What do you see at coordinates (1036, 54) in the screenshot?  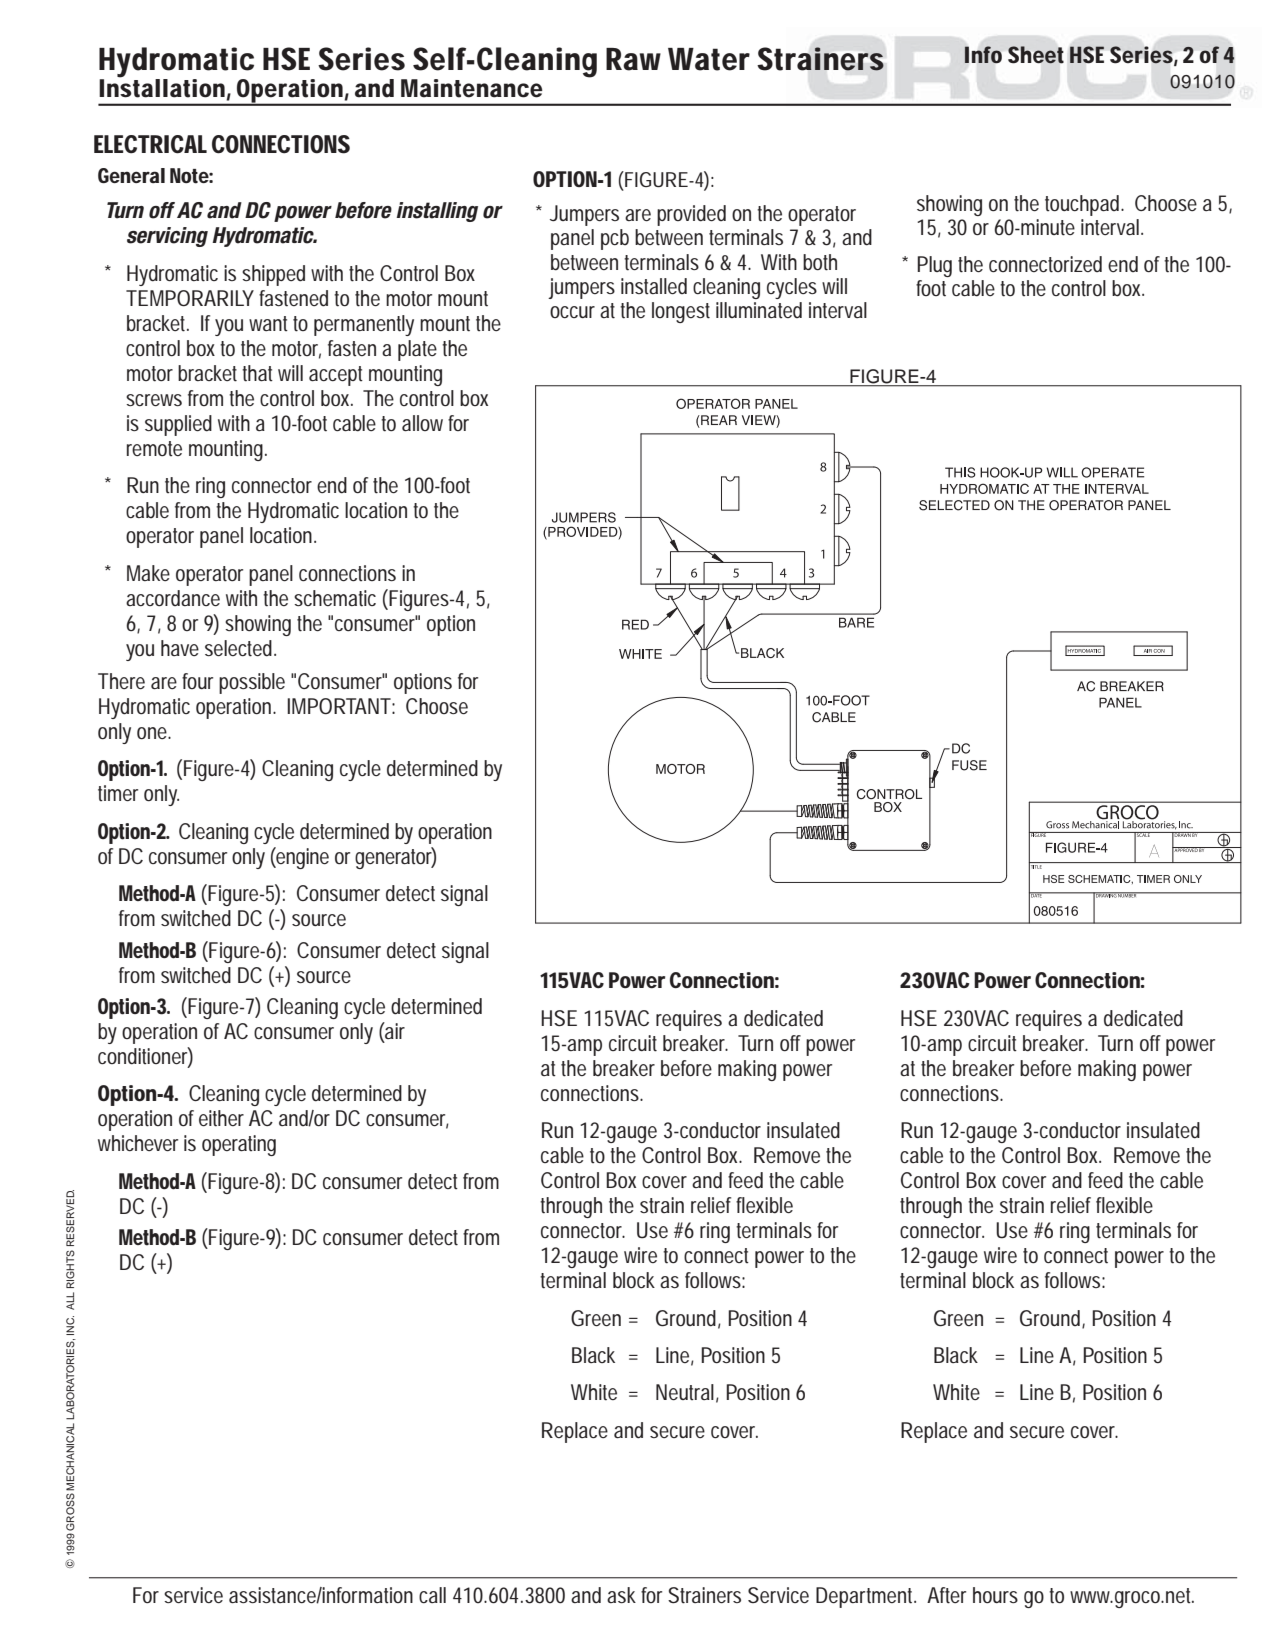 I see `Sheet` at bounding box center [1036, 54].
